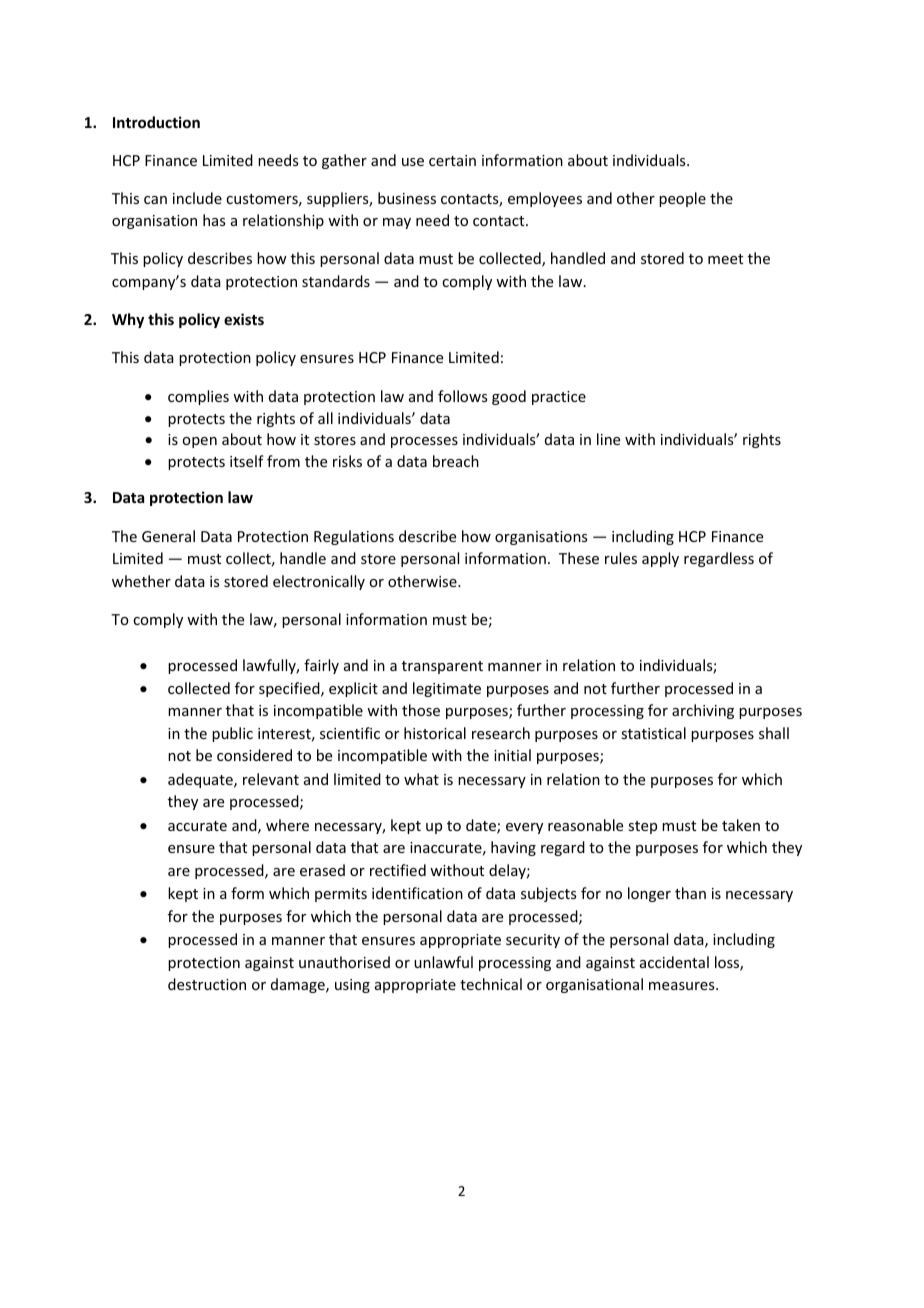 The height and width of the image is (1308, 924). What do you see at coordinates (462, 396) in the image?
I see `follows` at bounding box center [462, 396].
